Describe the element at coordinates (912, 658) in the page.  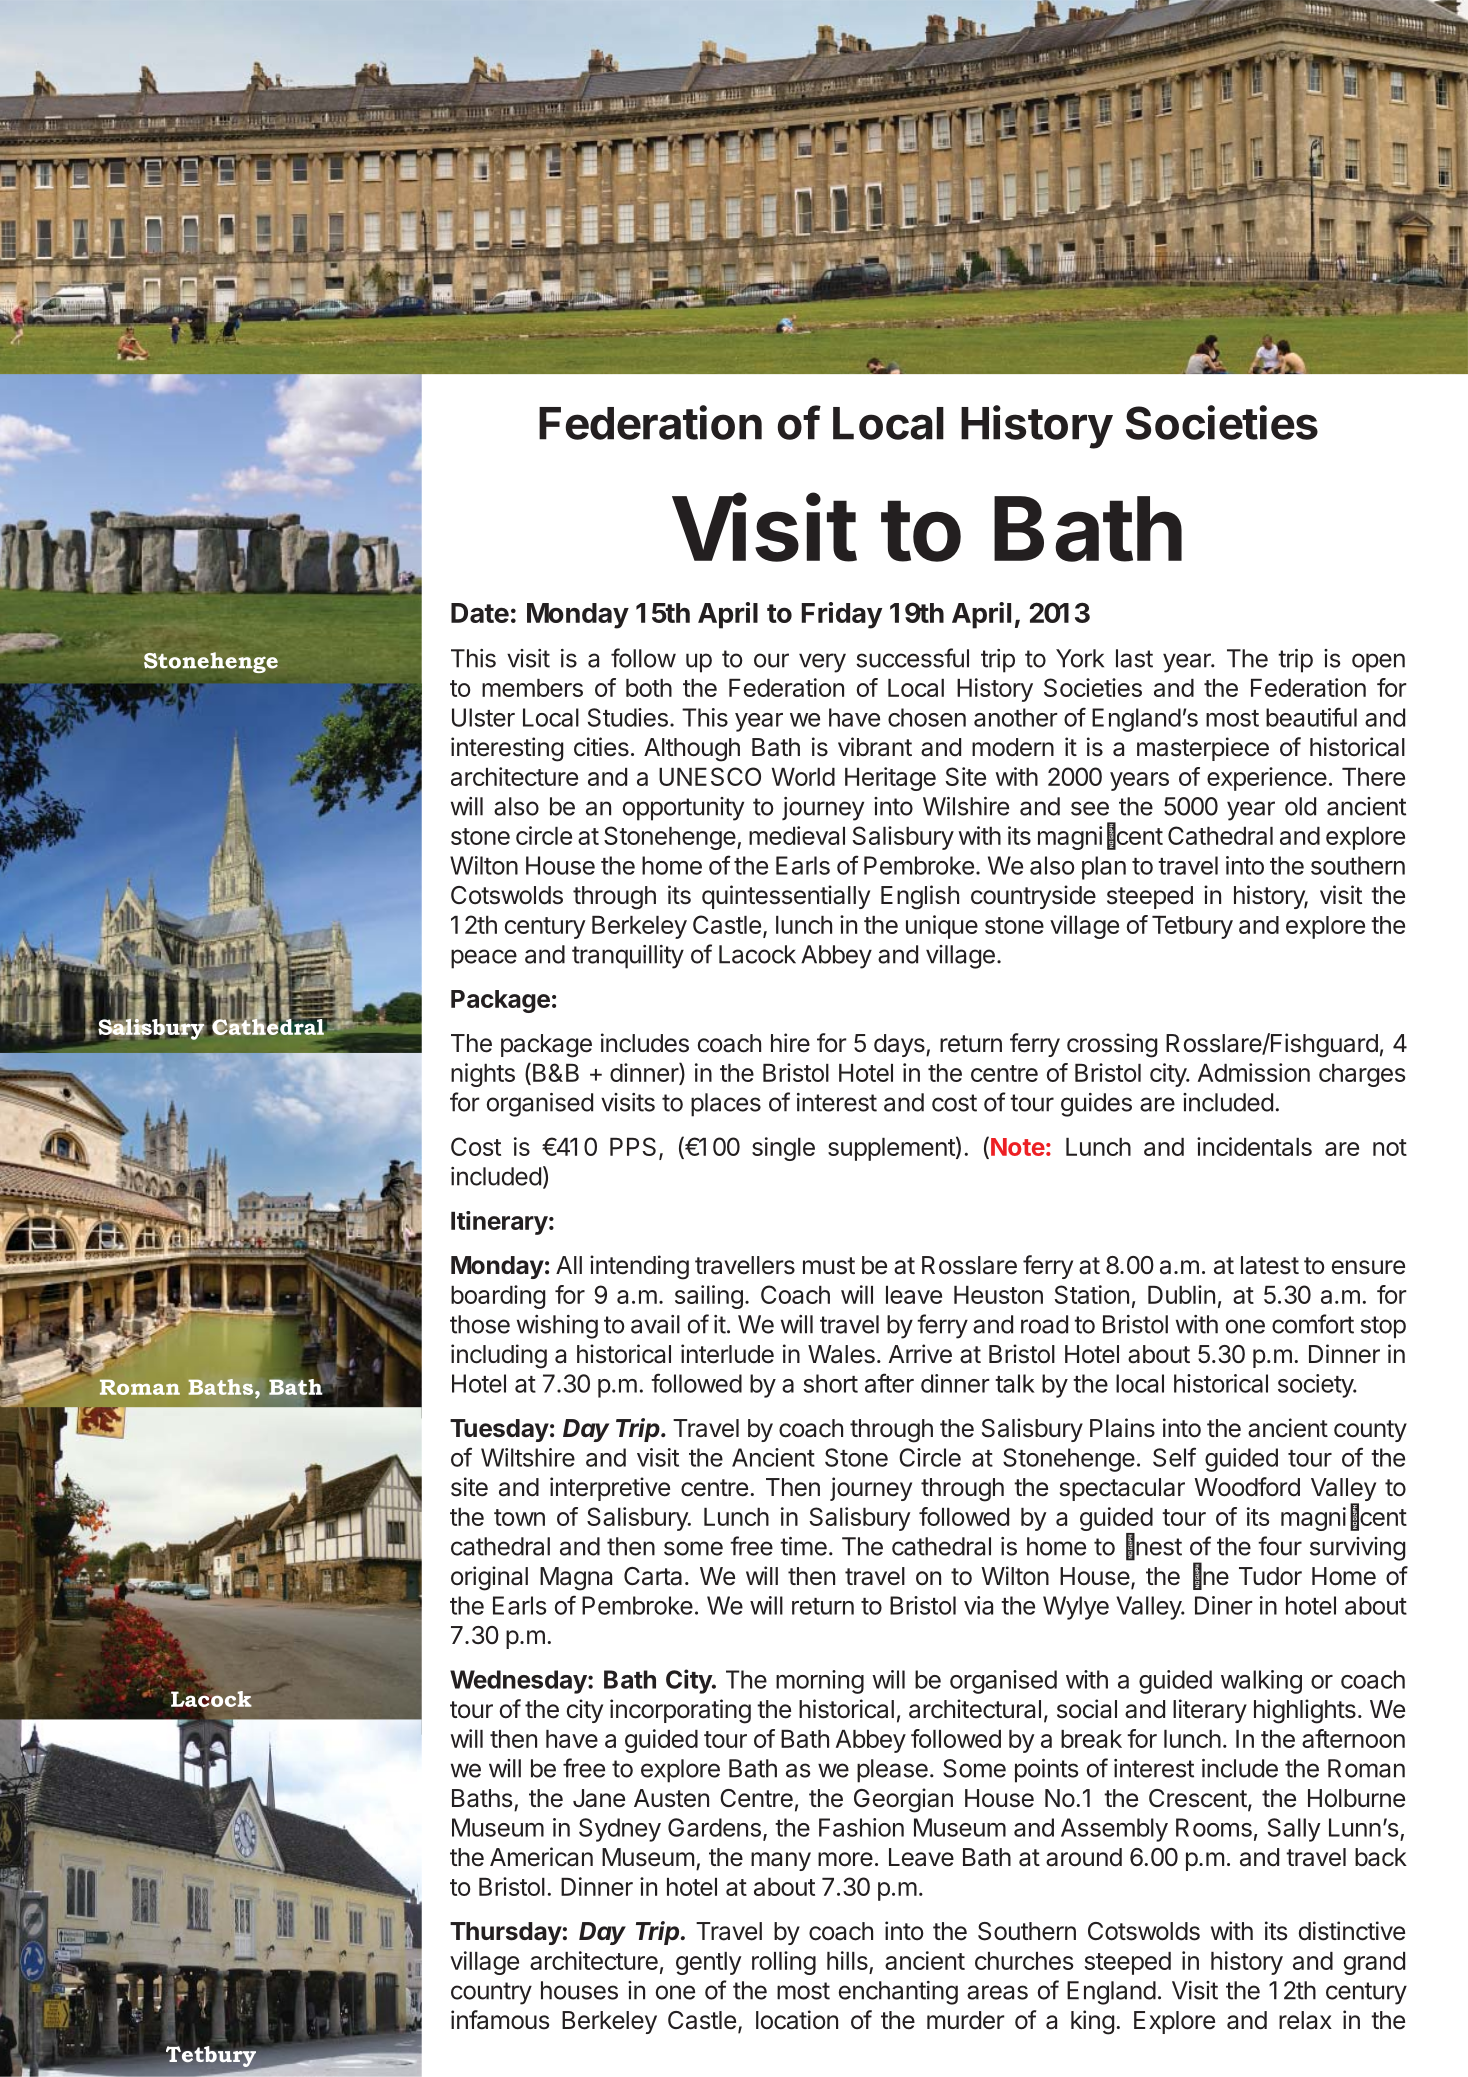
I see `successful` at that location.
